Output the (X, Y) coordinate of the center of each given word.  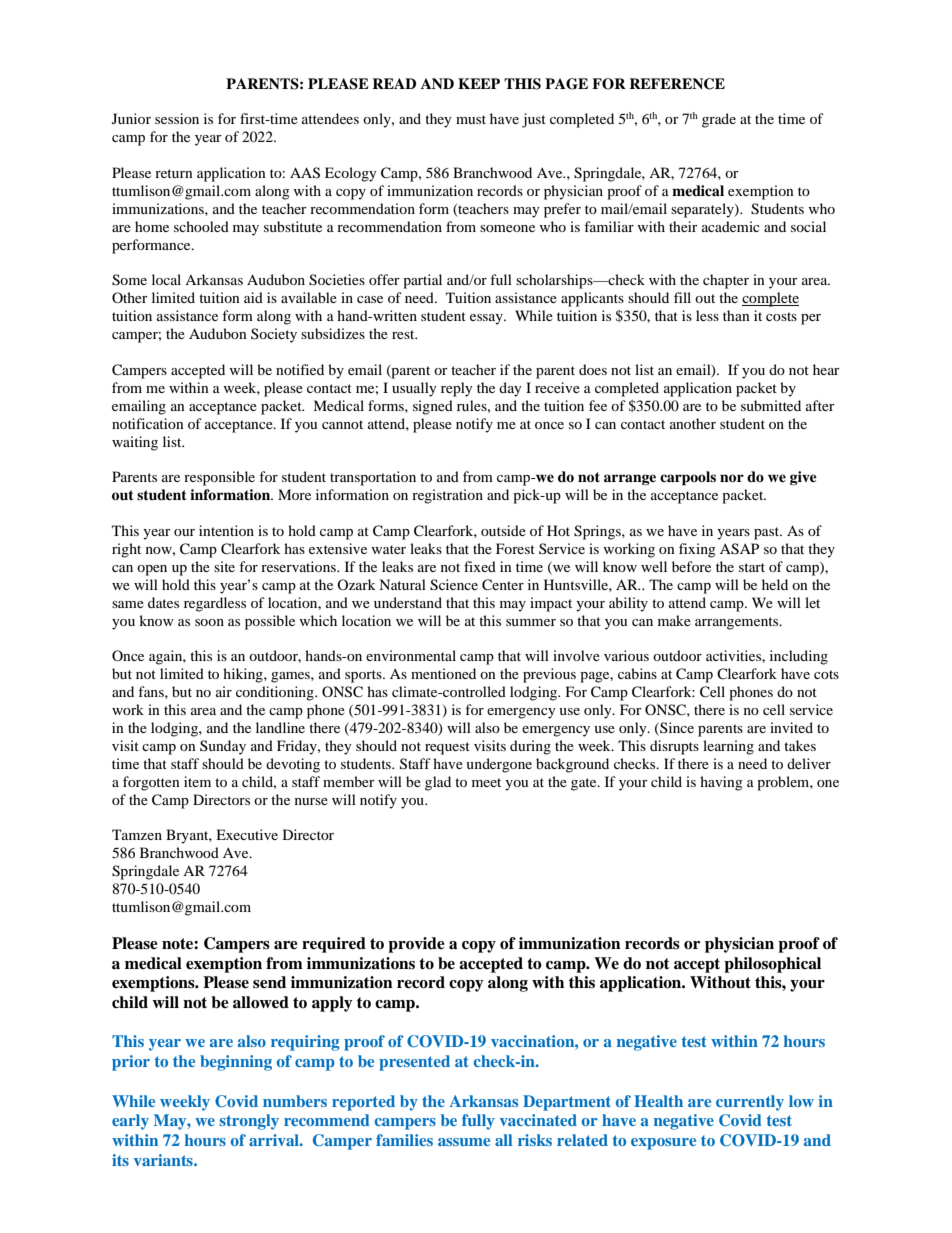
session (177, 118)
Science (454, 585)
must (471, 119)
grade (719, 120)
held (775, 584)
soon (209, 622)
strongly (249, 1122)
